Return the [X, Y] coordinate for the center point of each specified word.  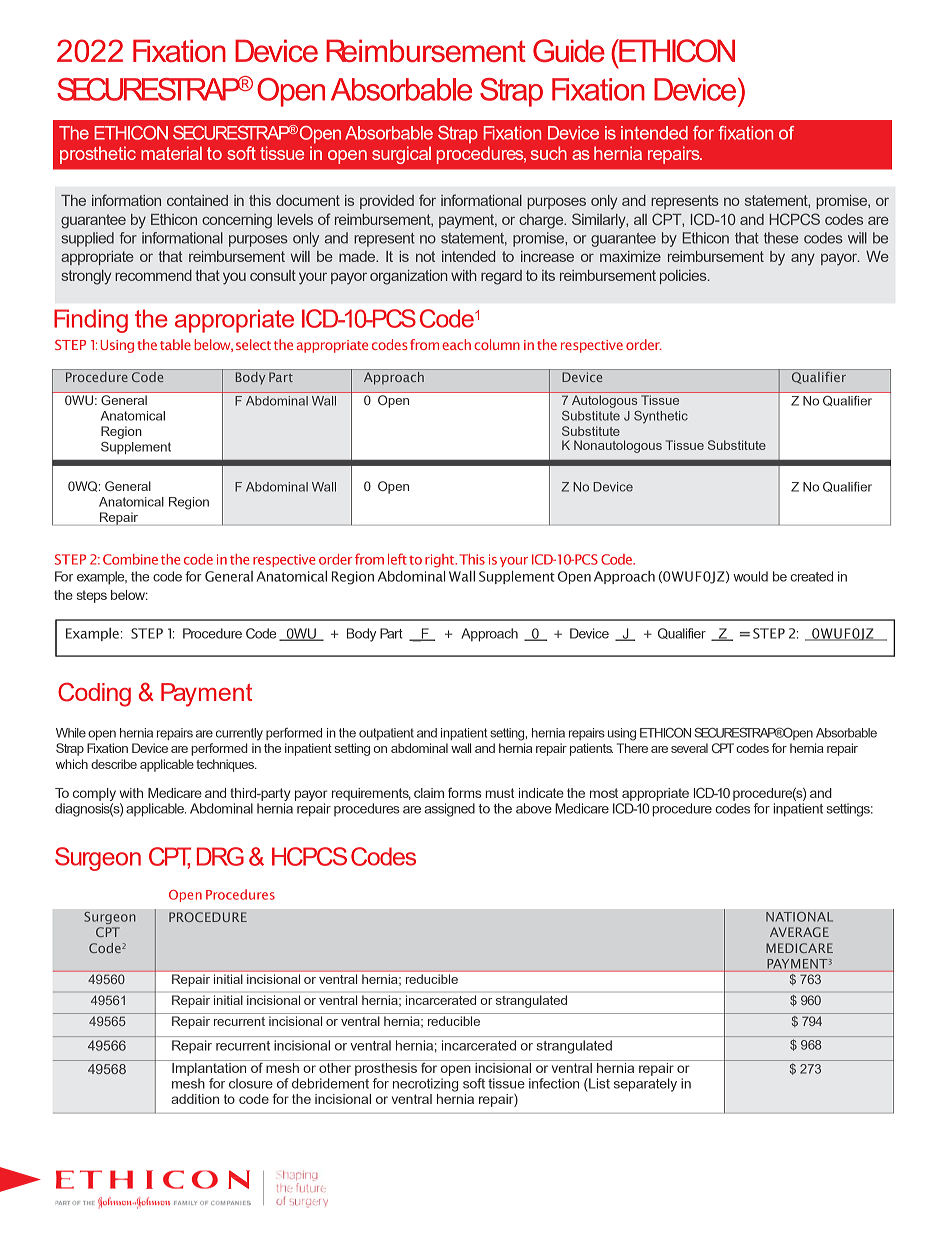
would [750, 576]
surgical [401, 155]
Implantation [209, 1068]
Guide [569, 50]
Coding [94, 695]
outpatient [386, 734]
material [171, 153]
